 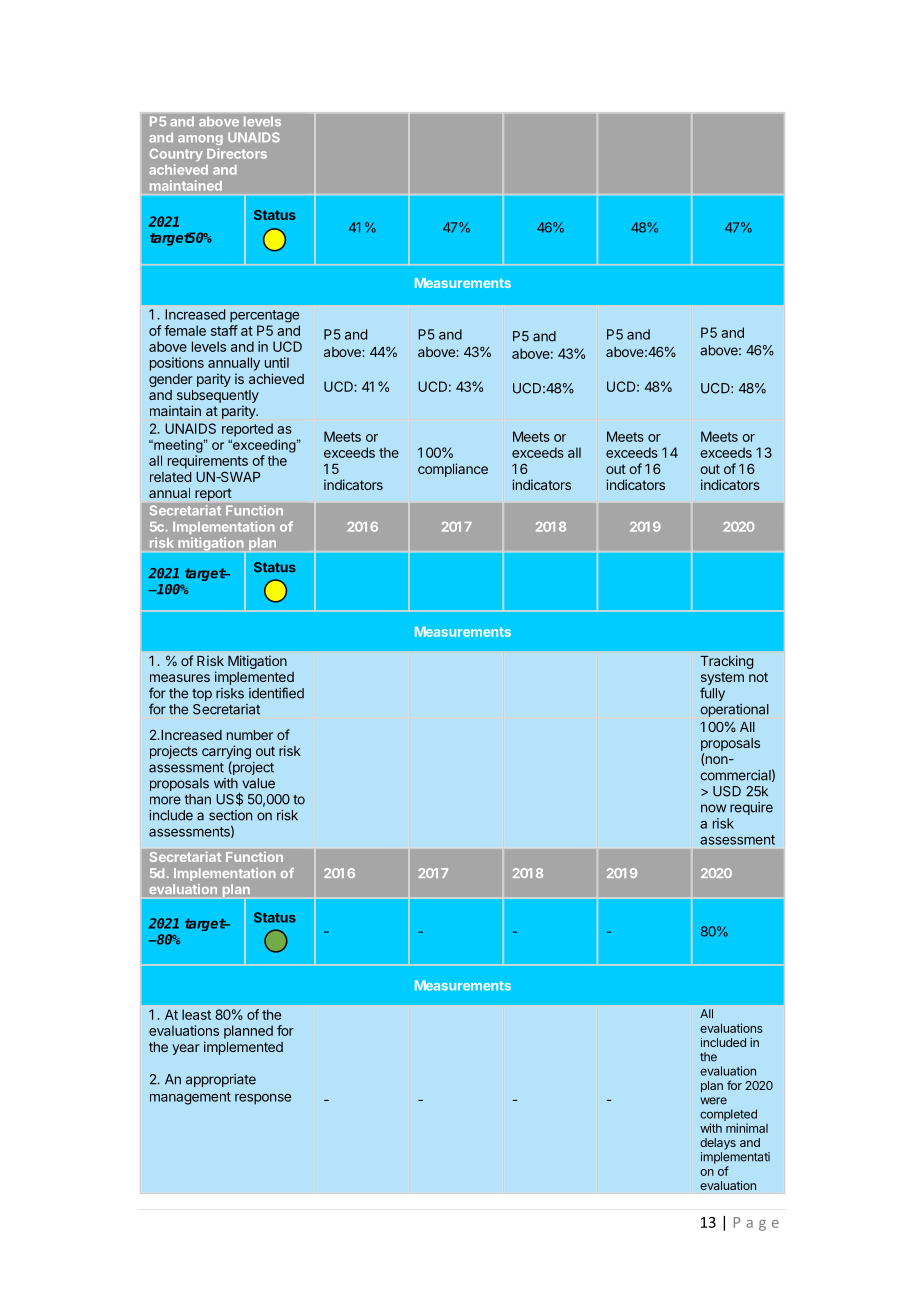 What do you see at coordinates (713, 1101) in the screenshot?
I see `were` at bounding box center [713, 1101].
